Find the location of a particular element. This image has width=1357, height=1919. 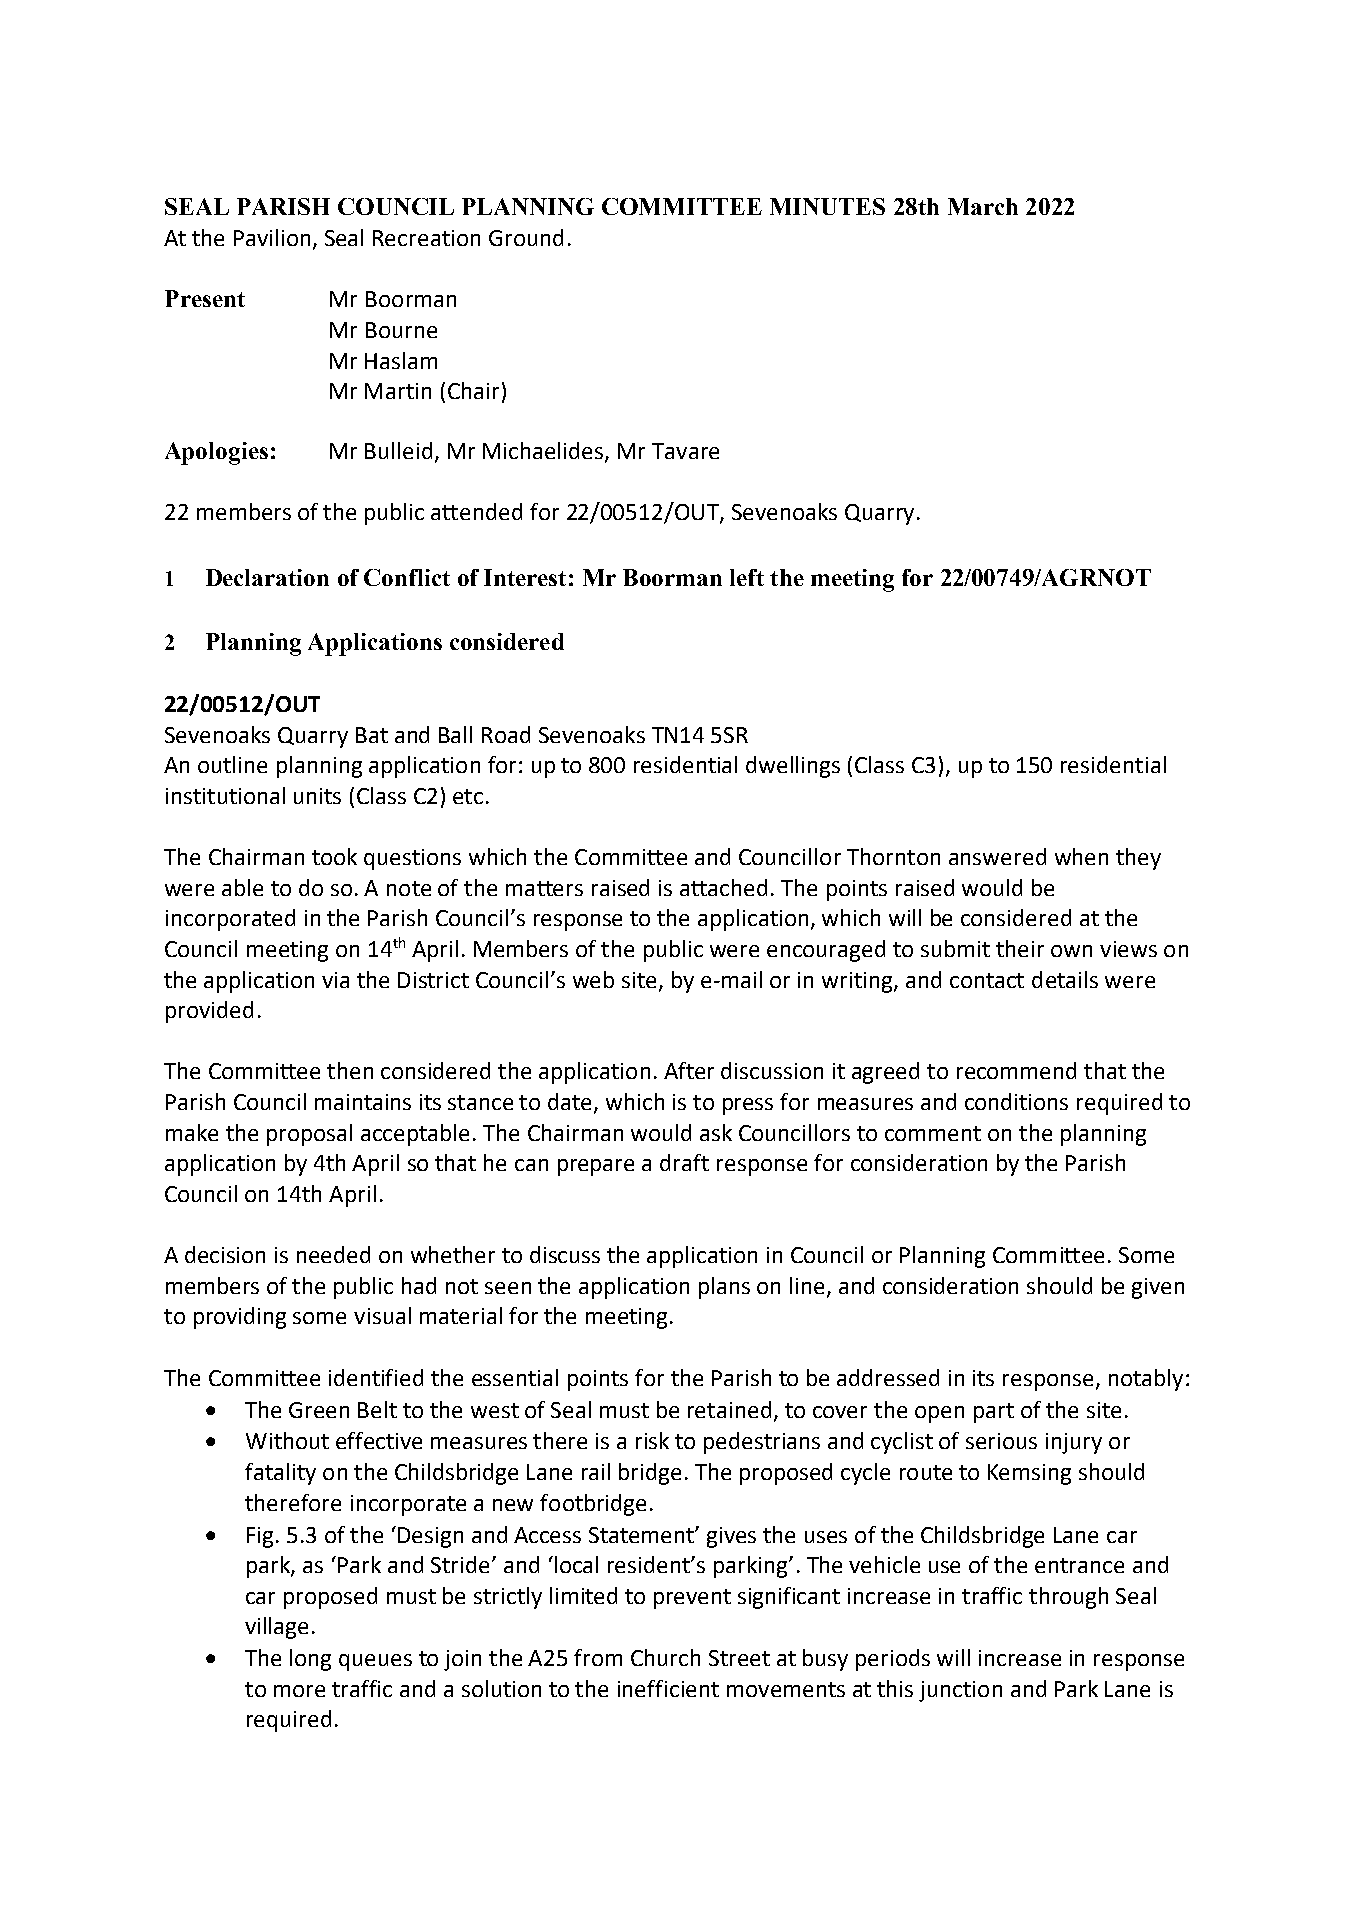

March is located at coordinates (983, 206).
